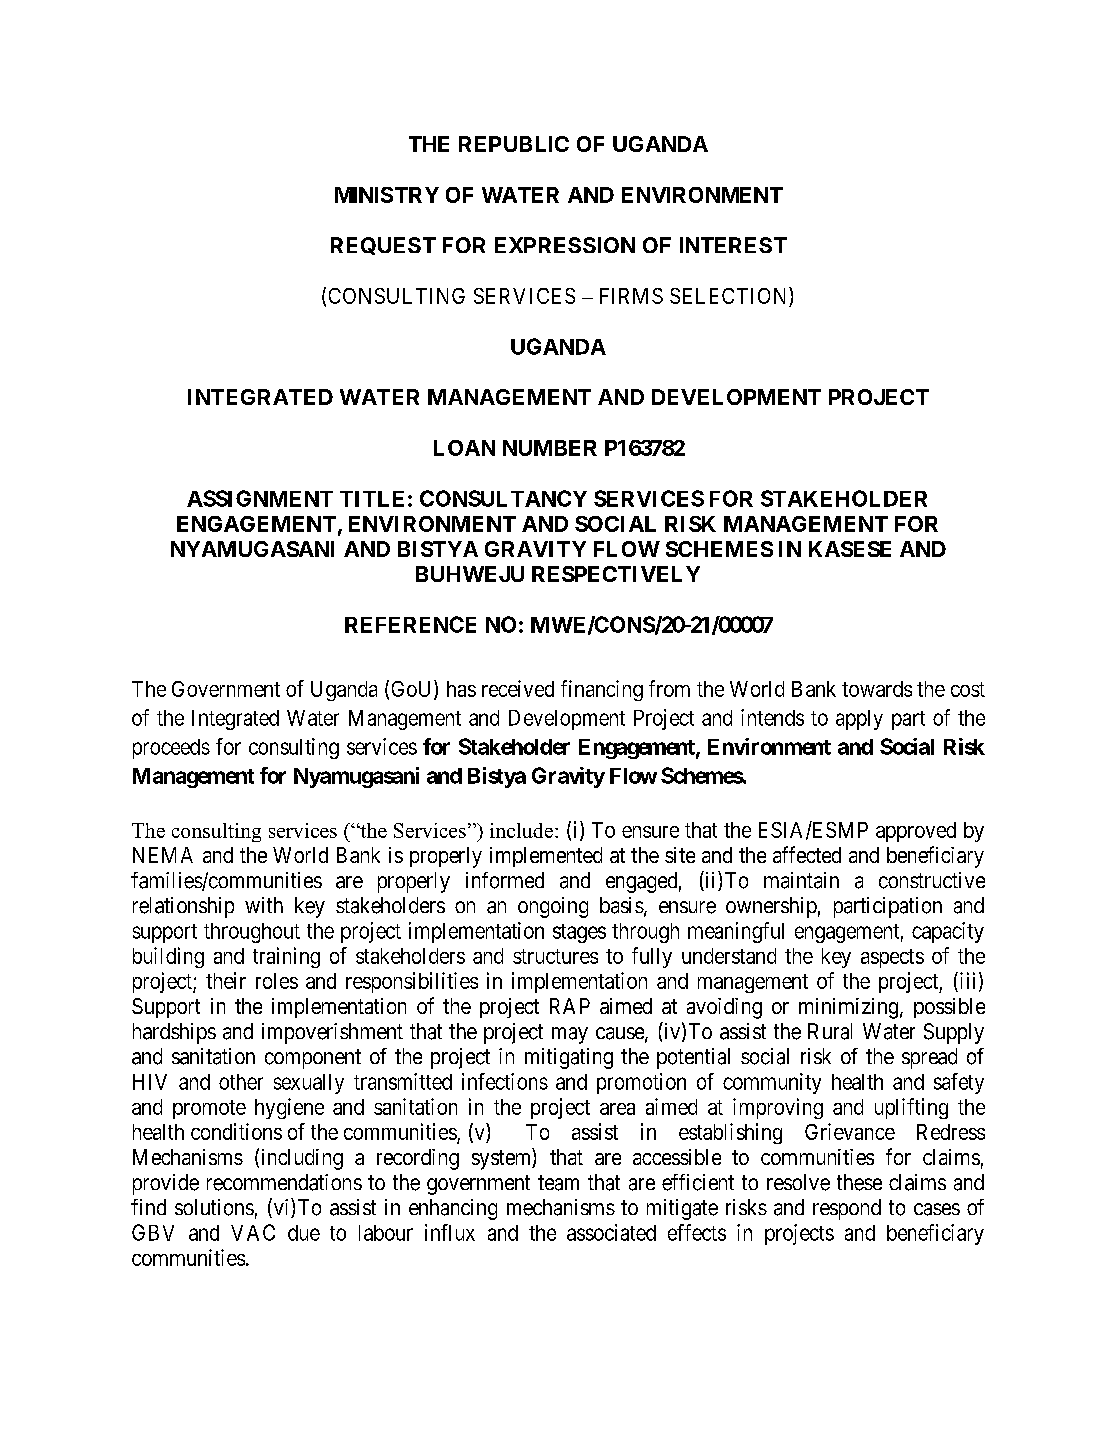 This screenshot has width=1116, height=1444. I want to click on solutions, so click(214, 1207).
